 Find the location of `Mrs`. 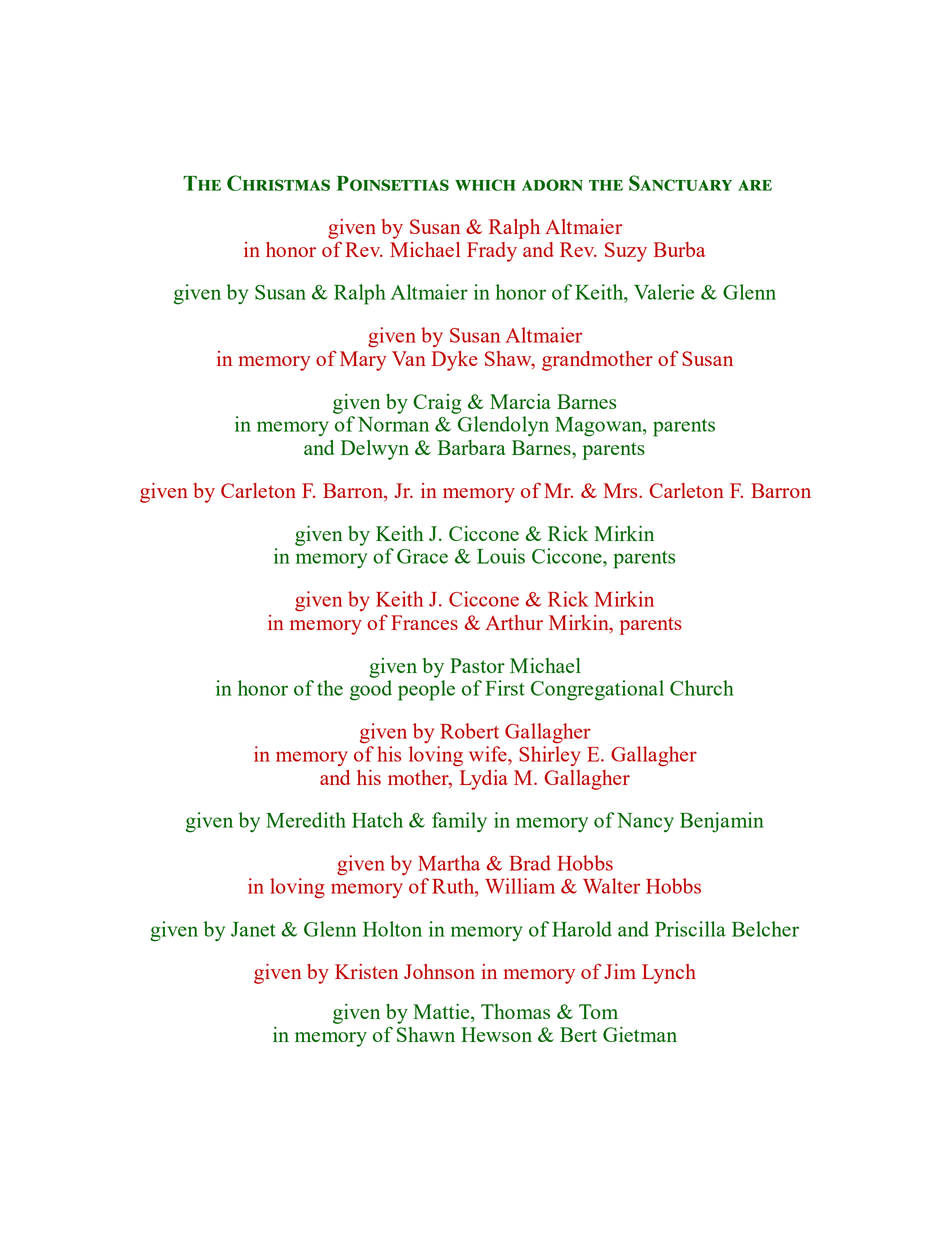

Mrs is located at coordinates (622, 490).
